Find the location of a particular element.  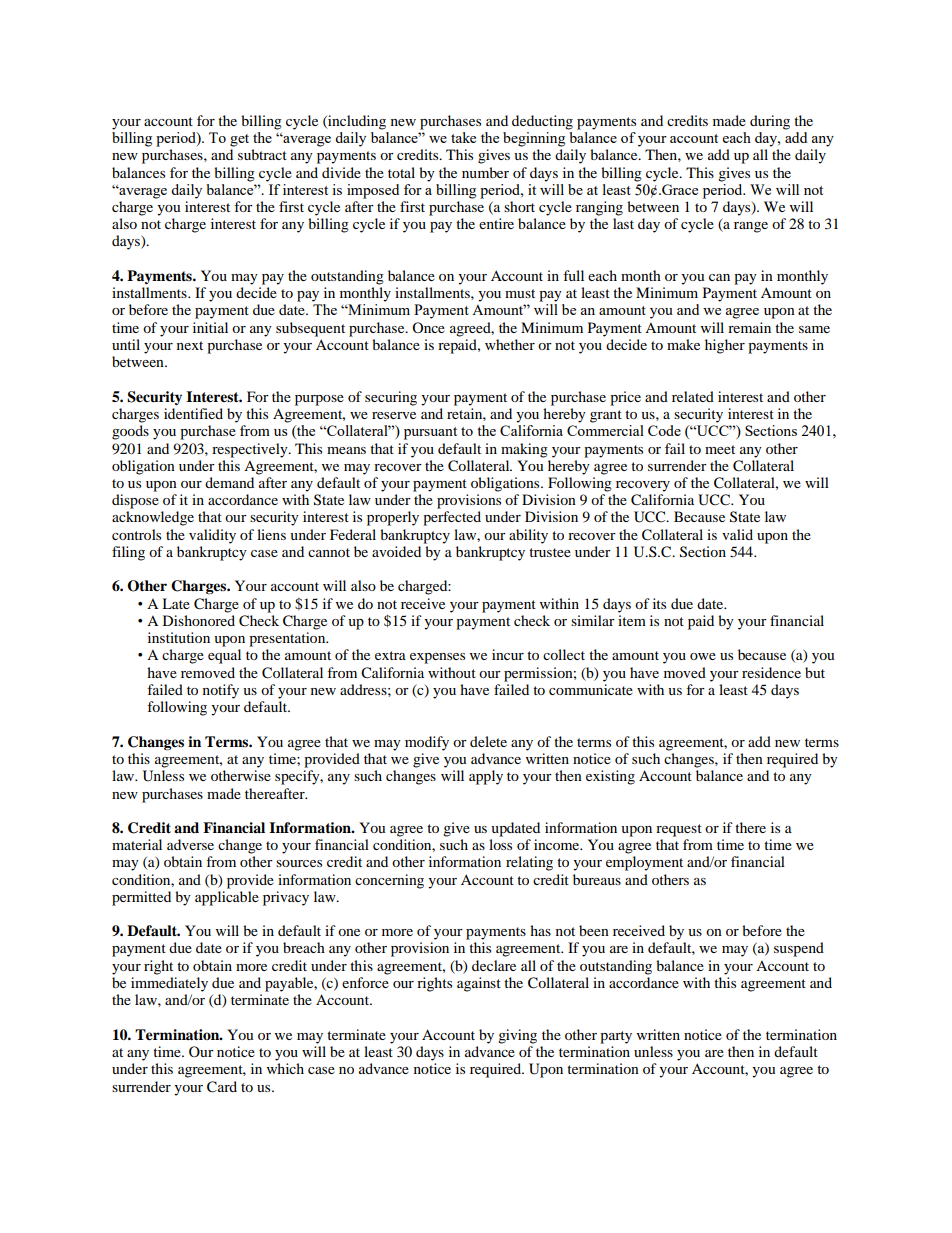

meet is located at coordinates (720, 449).
